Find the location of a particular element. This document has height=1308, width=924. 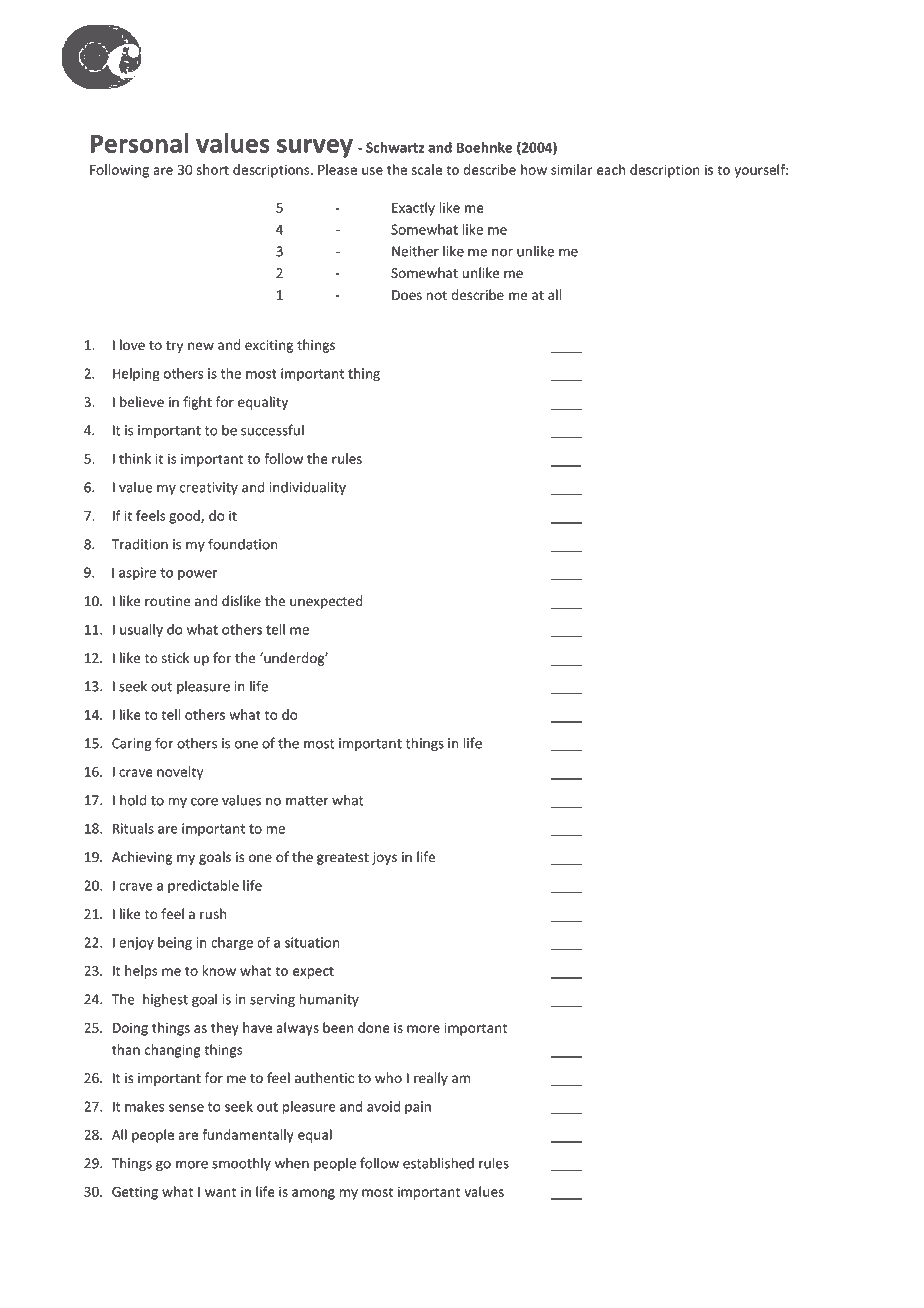

matter is located at coordinates (307, 801).
